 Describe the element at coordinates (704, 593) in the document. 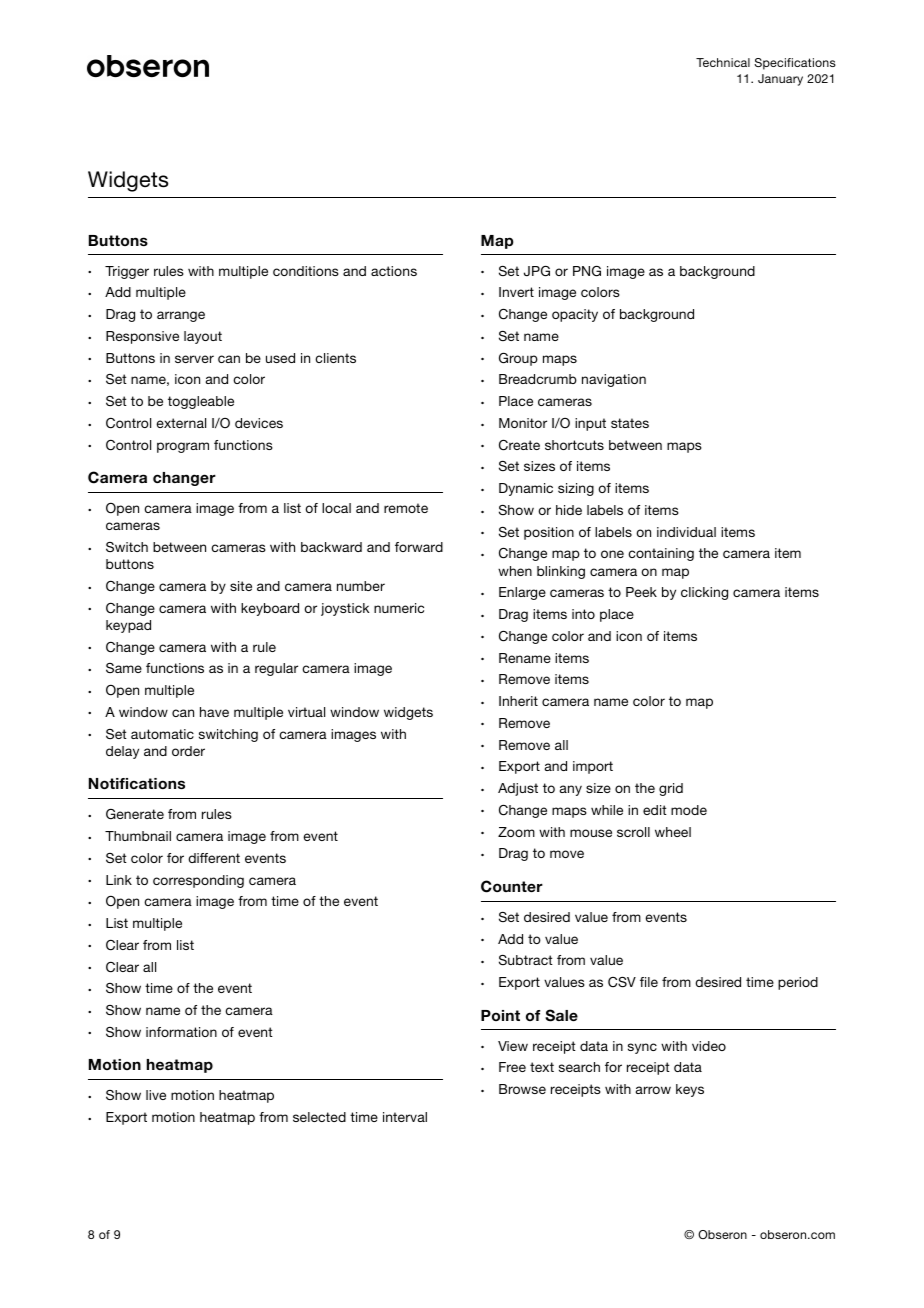

I see `clicking` at that location.
